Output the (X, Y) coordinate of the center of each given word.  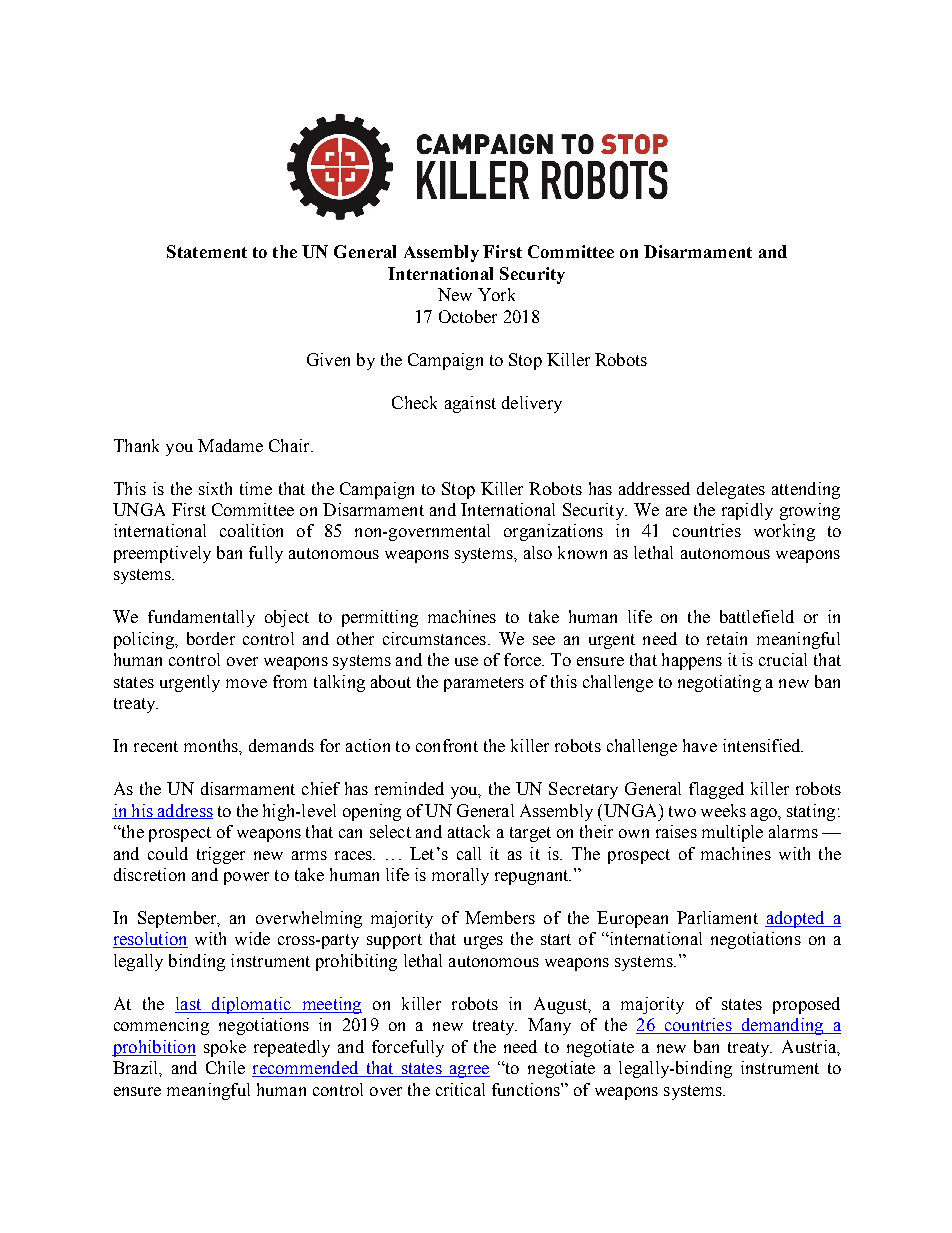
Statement (207, 251)
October (468, 316)
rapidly (747, 511)
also (538, 552)
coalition (251, 530)
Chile (225, 1067)
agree (468, 1071)
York (496, 294)
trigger (221, 855)
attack (469, 831)
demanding (782, 1026)
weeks (723, 810)
